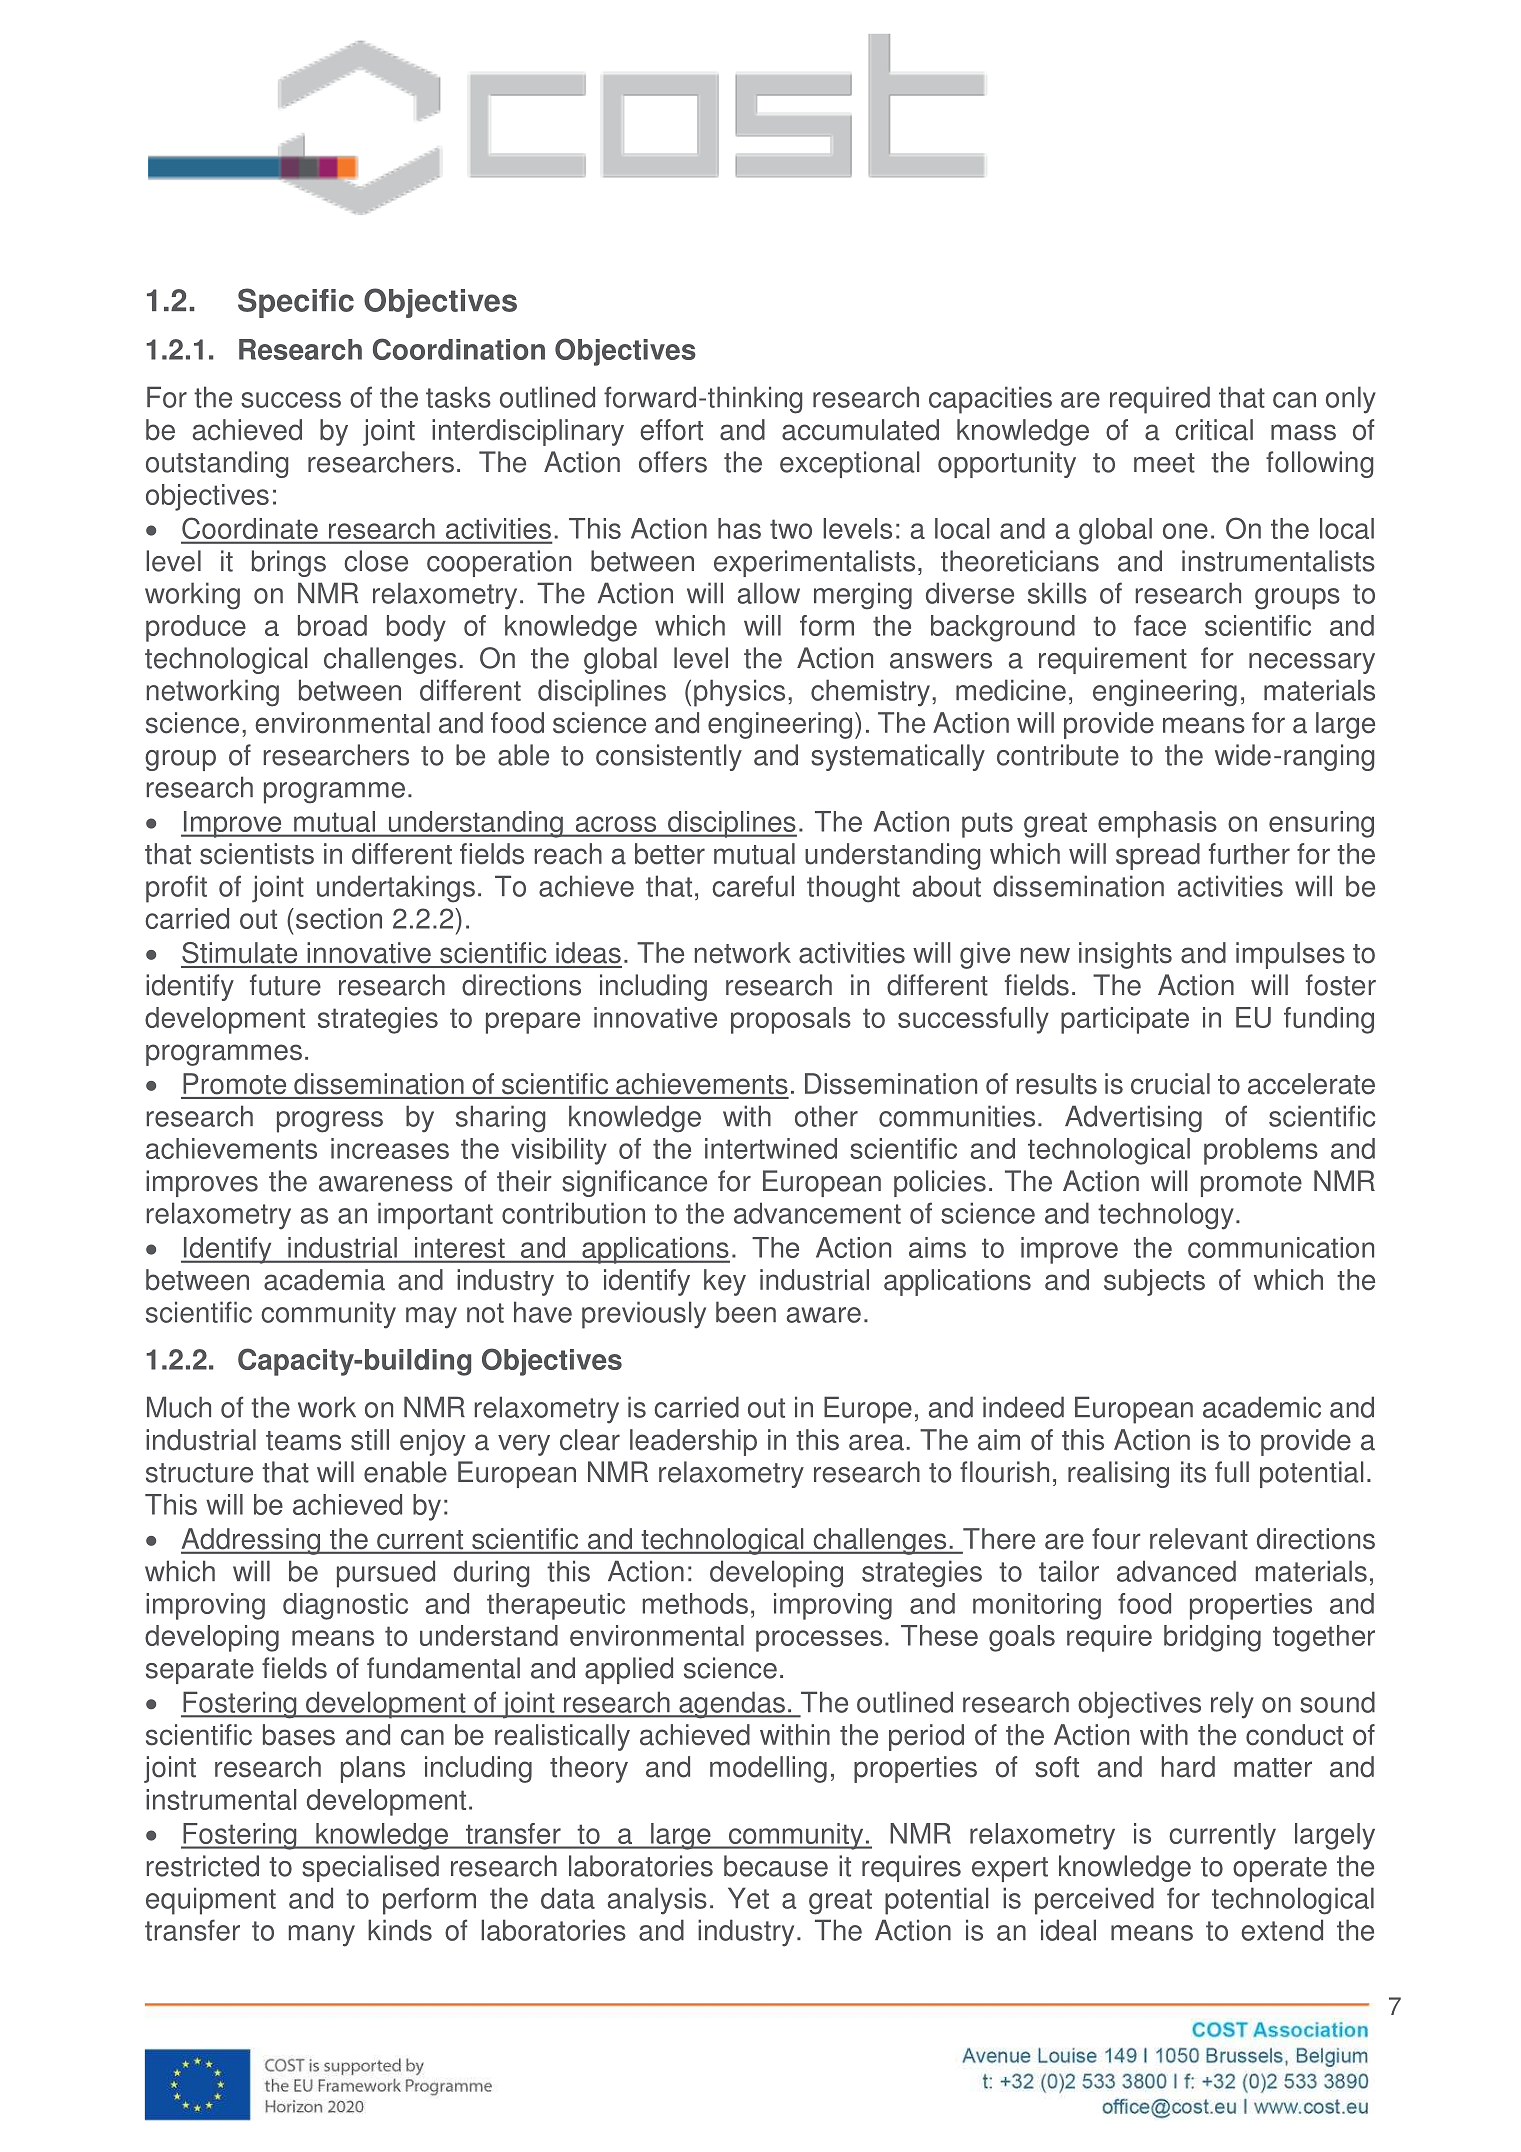 The image size is (1521, 2152). I want to click on effort, so click(671, 430).
